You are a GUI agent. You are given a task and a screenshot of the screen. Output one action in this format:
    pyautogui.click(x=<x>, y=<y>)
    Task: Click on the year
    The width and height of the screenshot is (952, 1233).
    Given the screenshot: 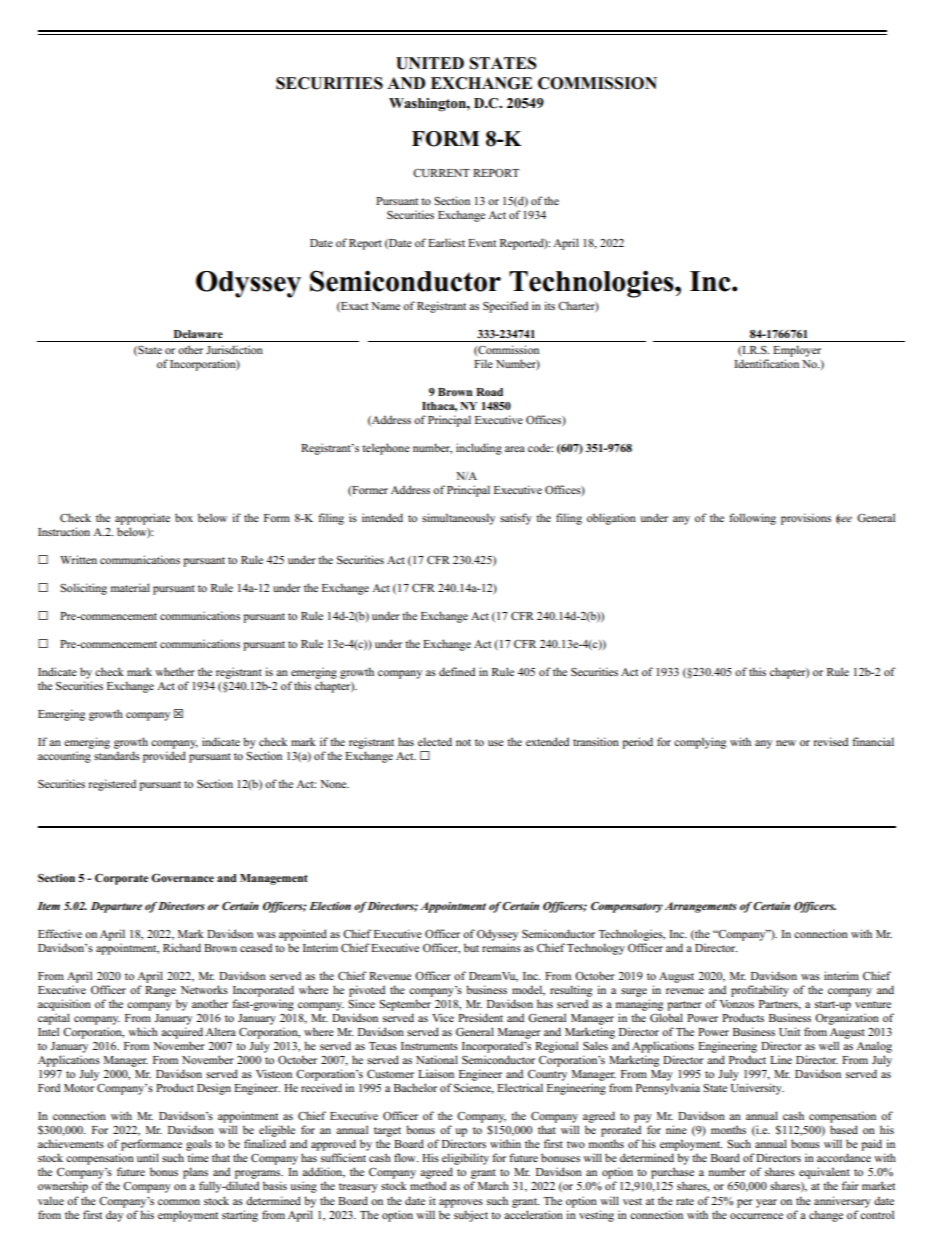 What is the action you would take?
    pyautogui.click(x=766, y=1203)
